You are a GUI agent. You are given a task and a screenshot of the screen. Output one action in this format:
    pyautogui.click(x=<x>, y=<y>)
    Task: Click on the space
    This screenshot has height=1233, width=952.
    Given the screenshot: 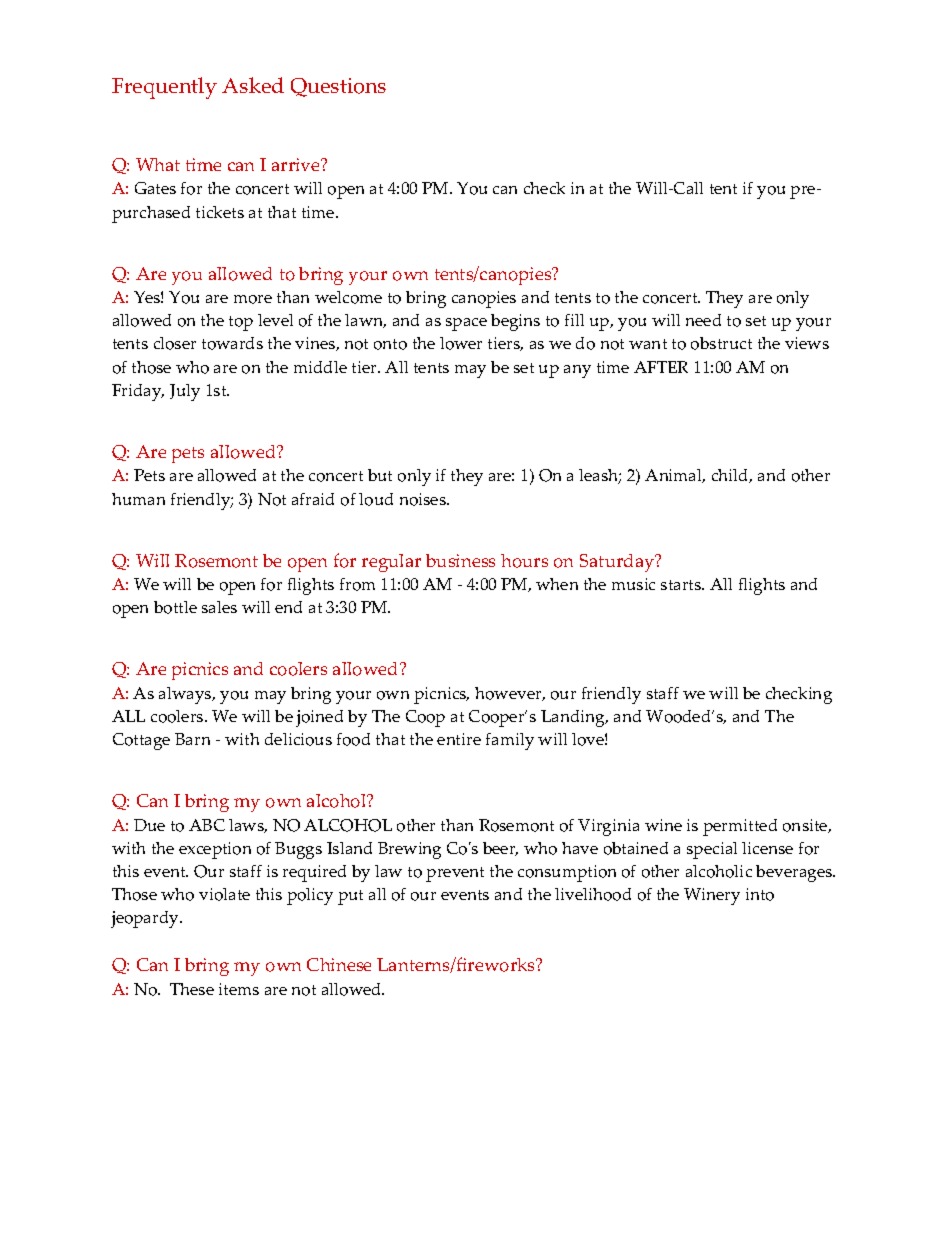 What is the action you would take?
    pyautogui.click(x=466, y=324)
